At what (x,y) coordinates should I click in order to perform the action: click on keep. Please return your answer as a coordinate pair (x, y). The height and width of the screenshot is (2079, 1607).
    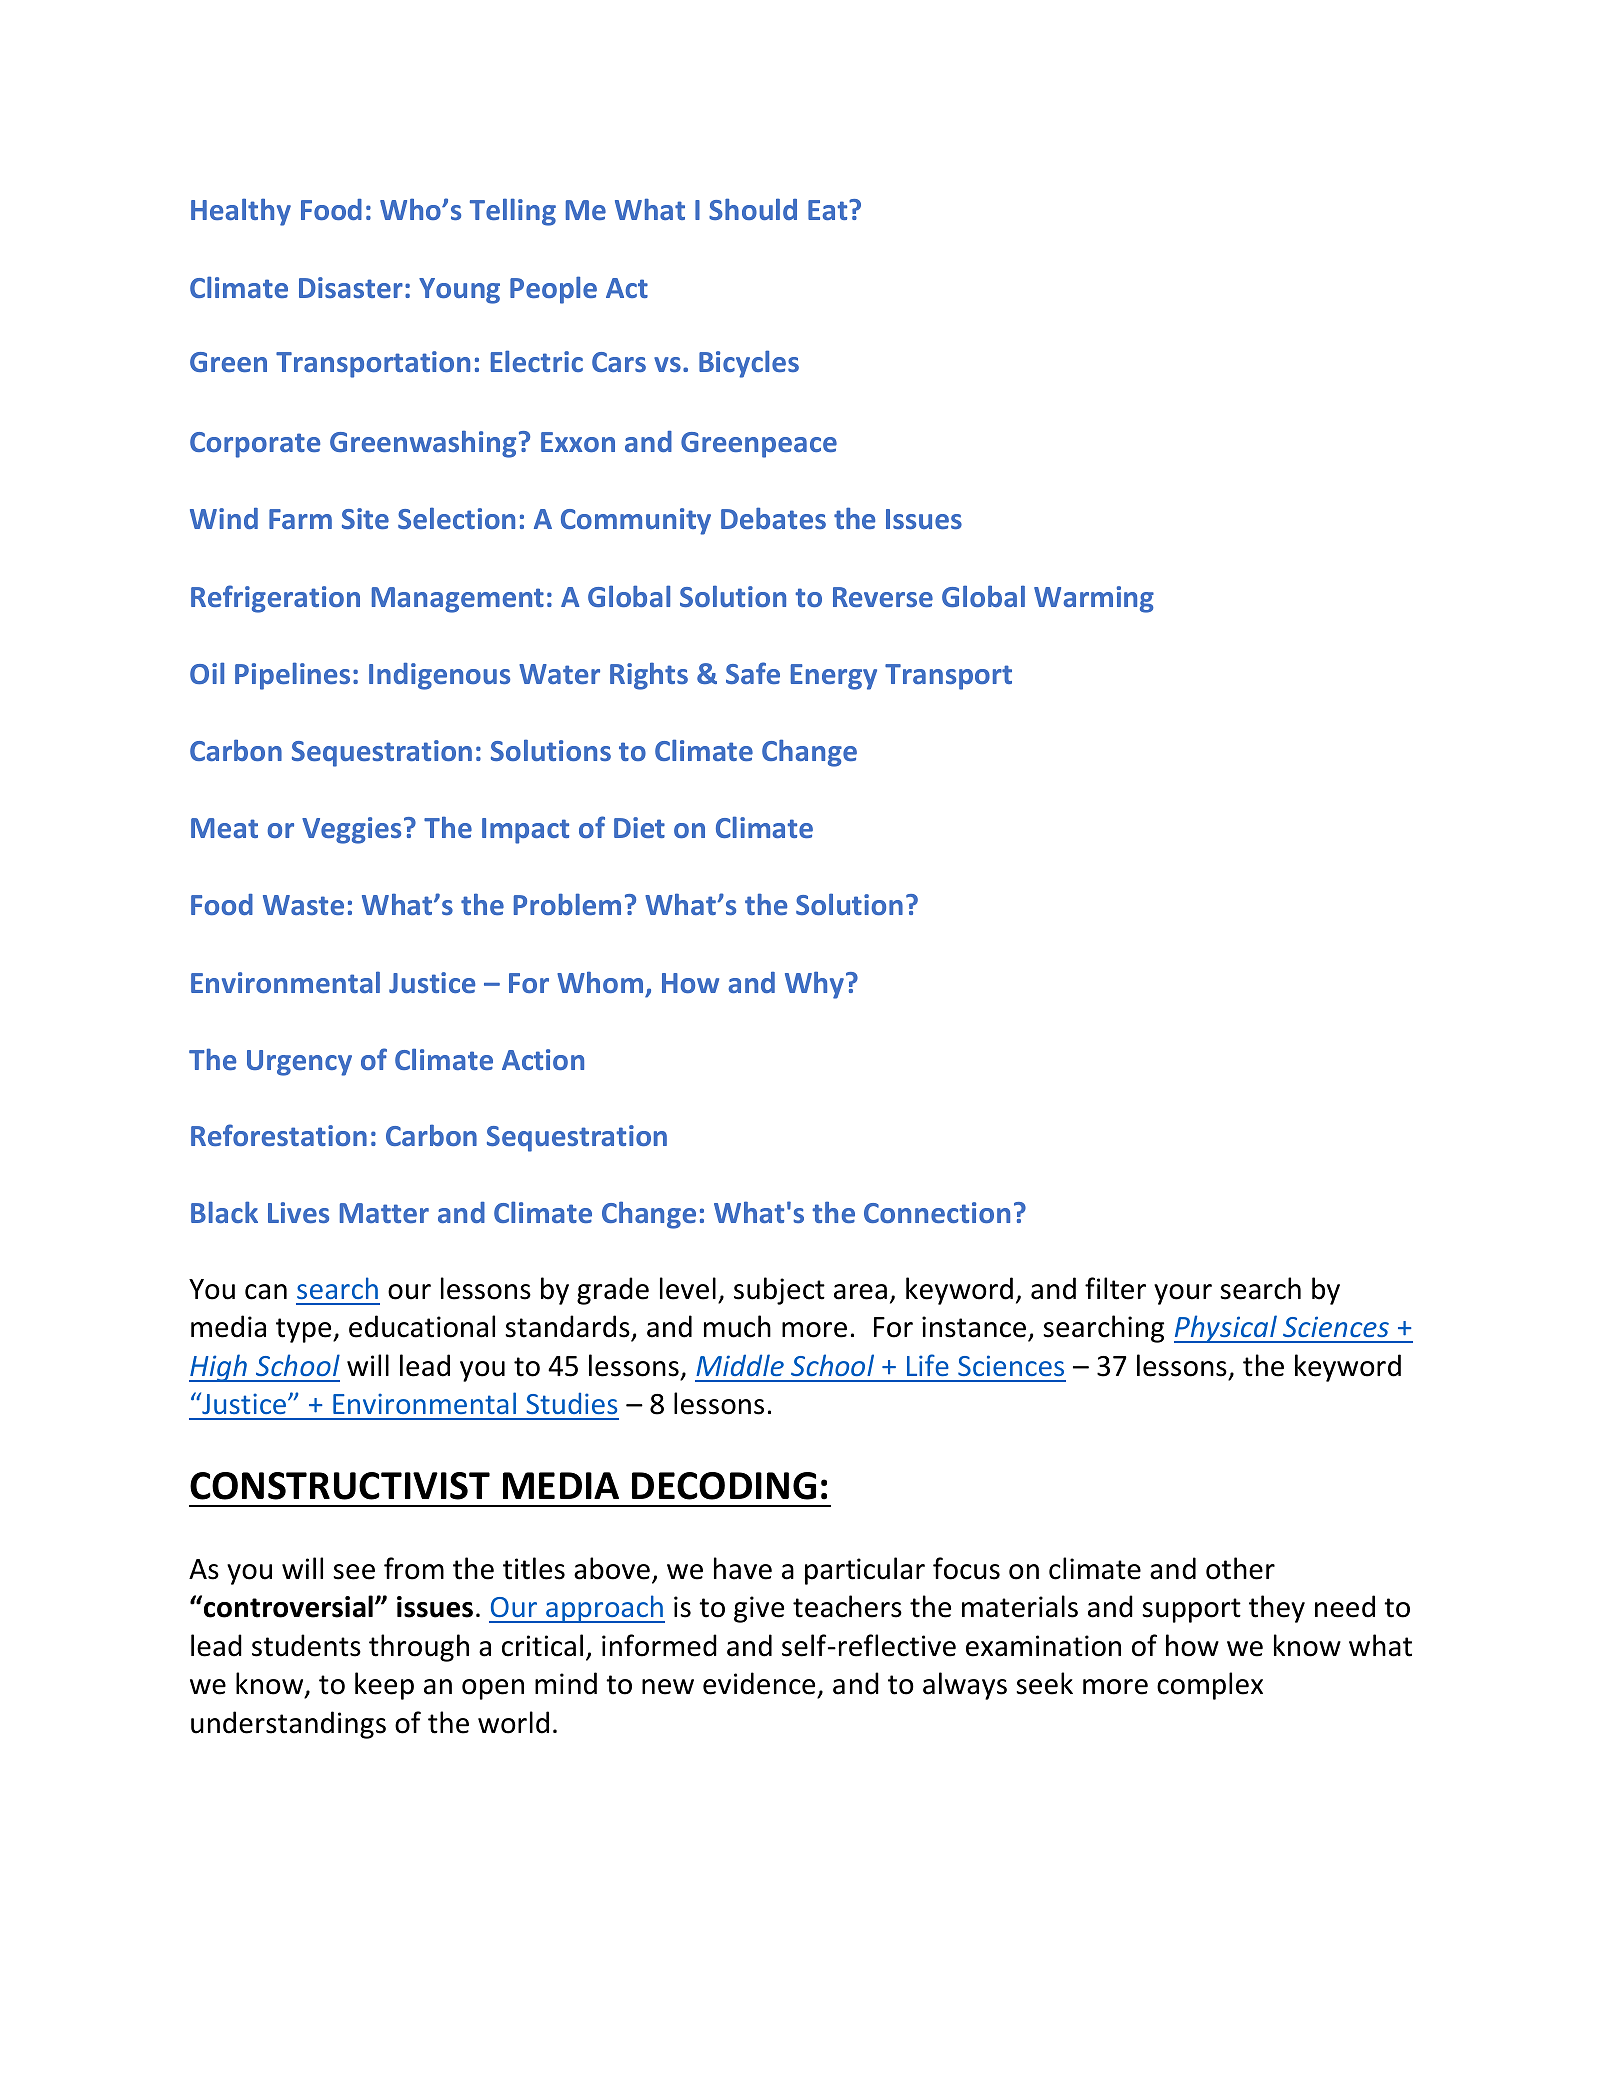
    Looking at the image, I should click on (384, 1686).
